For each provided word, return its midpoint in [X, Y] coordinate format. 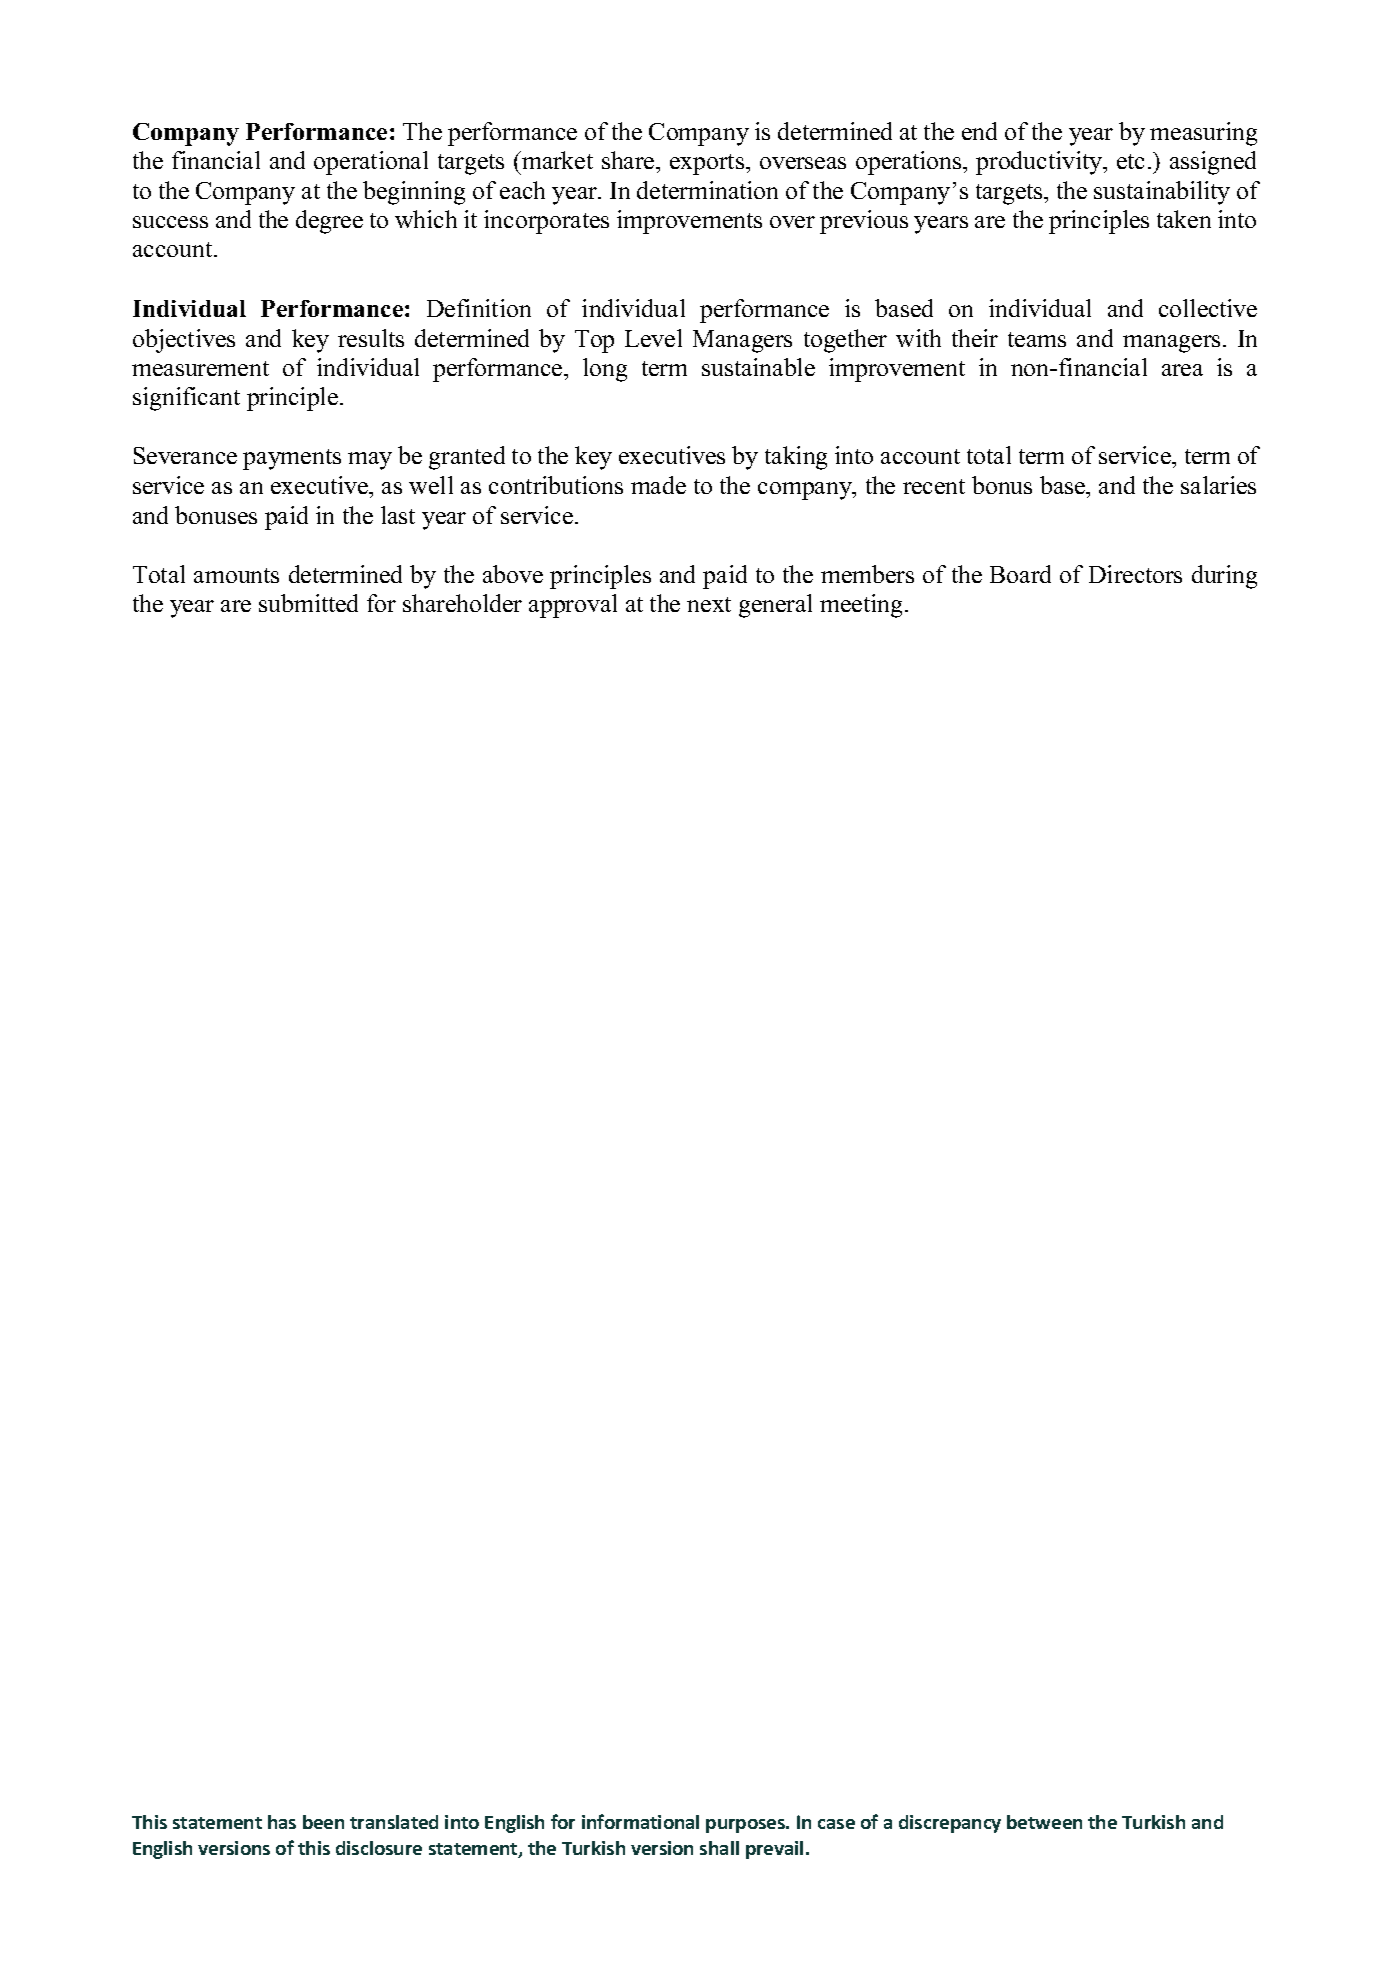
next [709, 604]
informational [640, 1821]
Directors [1135, 574]
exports [708, 164]
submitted [308, 603]
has [282, 1822]
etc [1130, 161]
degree [329, 222]
